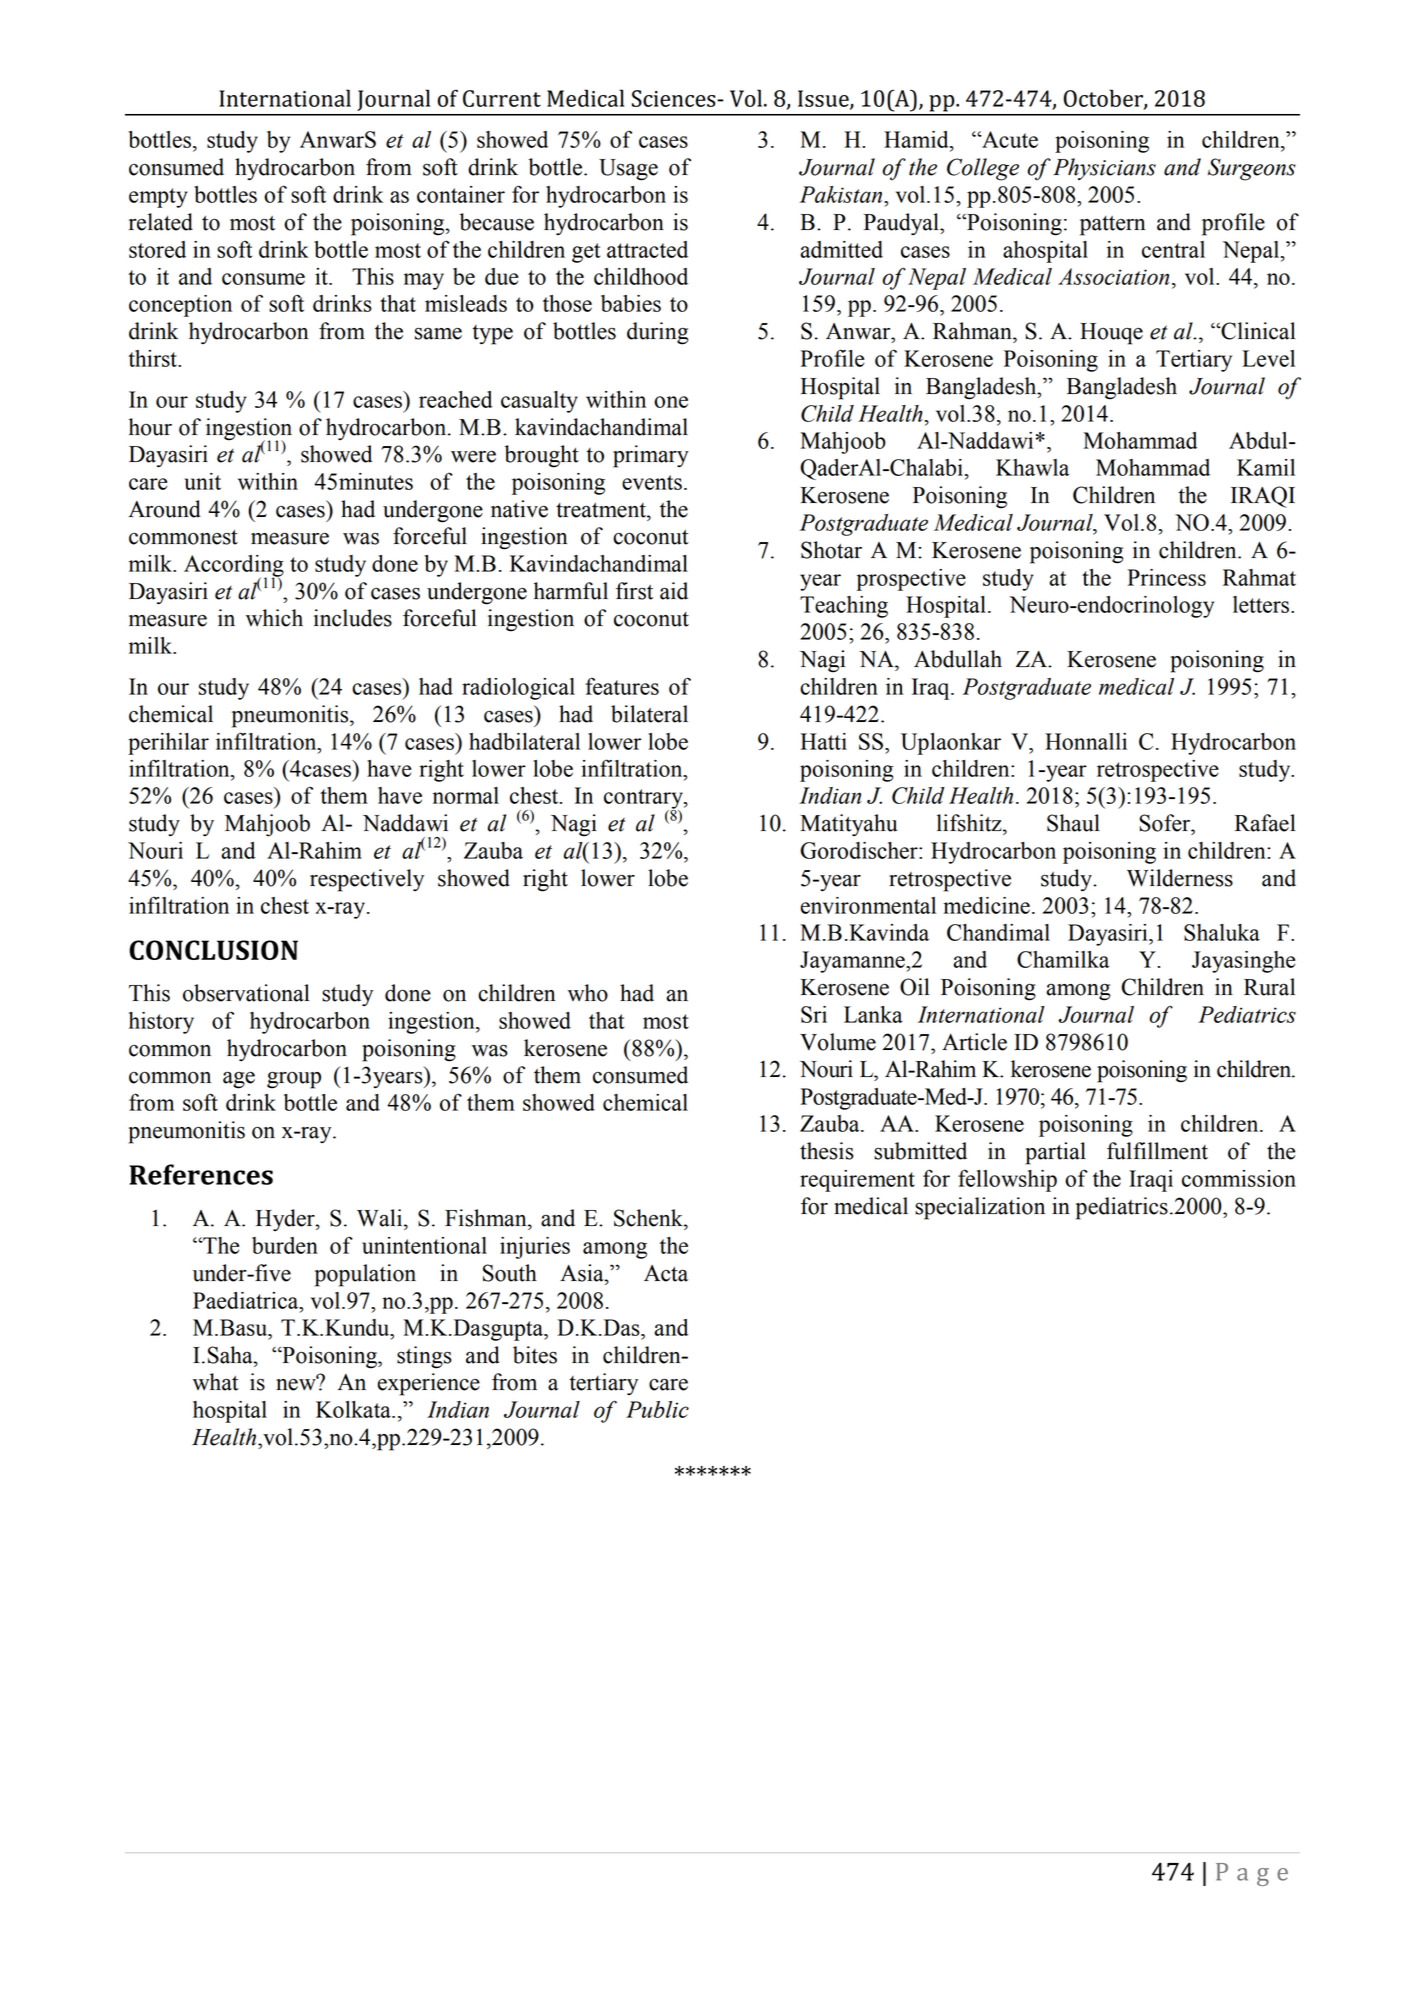  Describe the element at coordinates (294, 1080) in the page. I see `group` at that location.
